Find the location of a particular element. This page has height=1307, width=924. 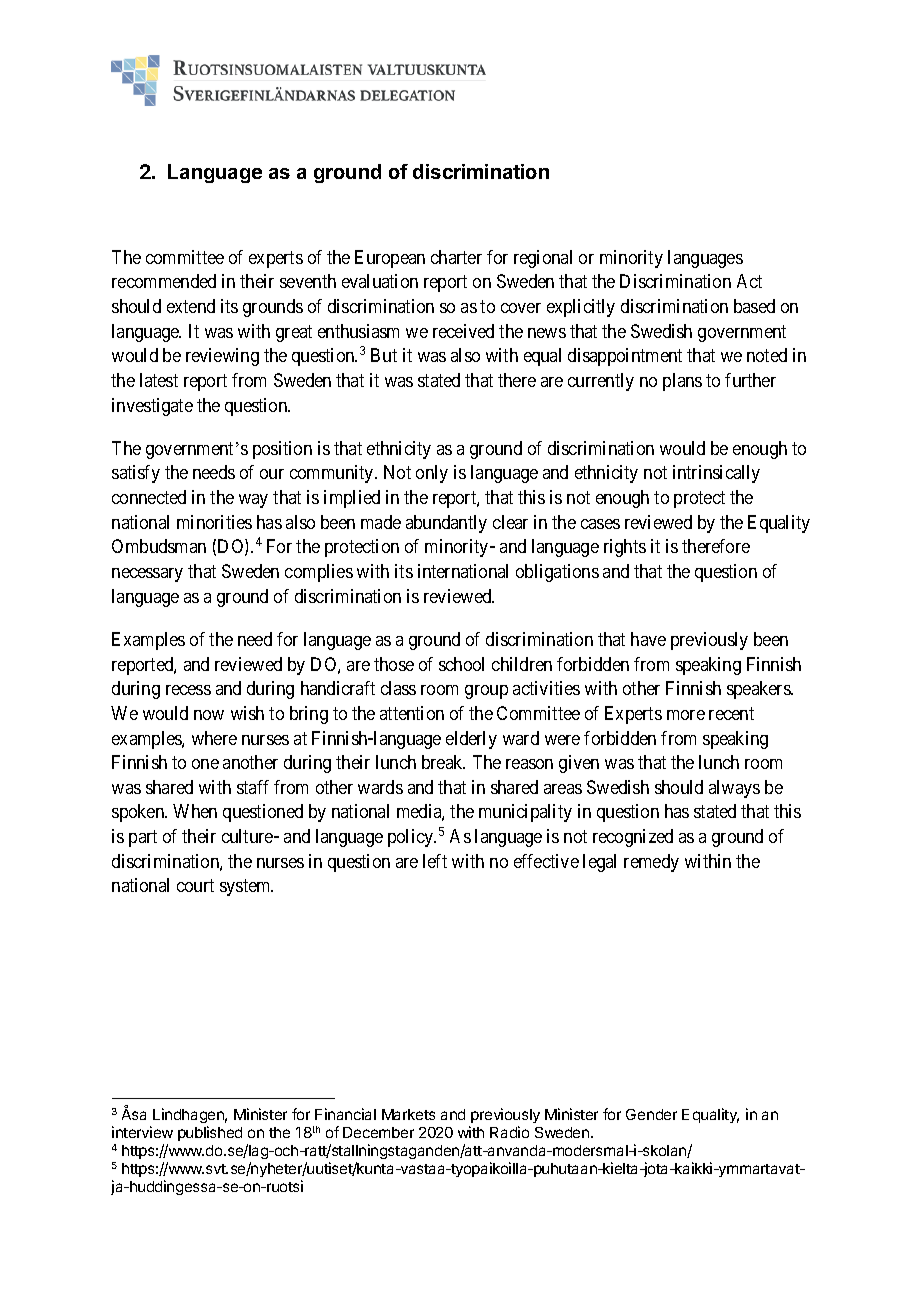

charter is located at coordinates (456, 257).
